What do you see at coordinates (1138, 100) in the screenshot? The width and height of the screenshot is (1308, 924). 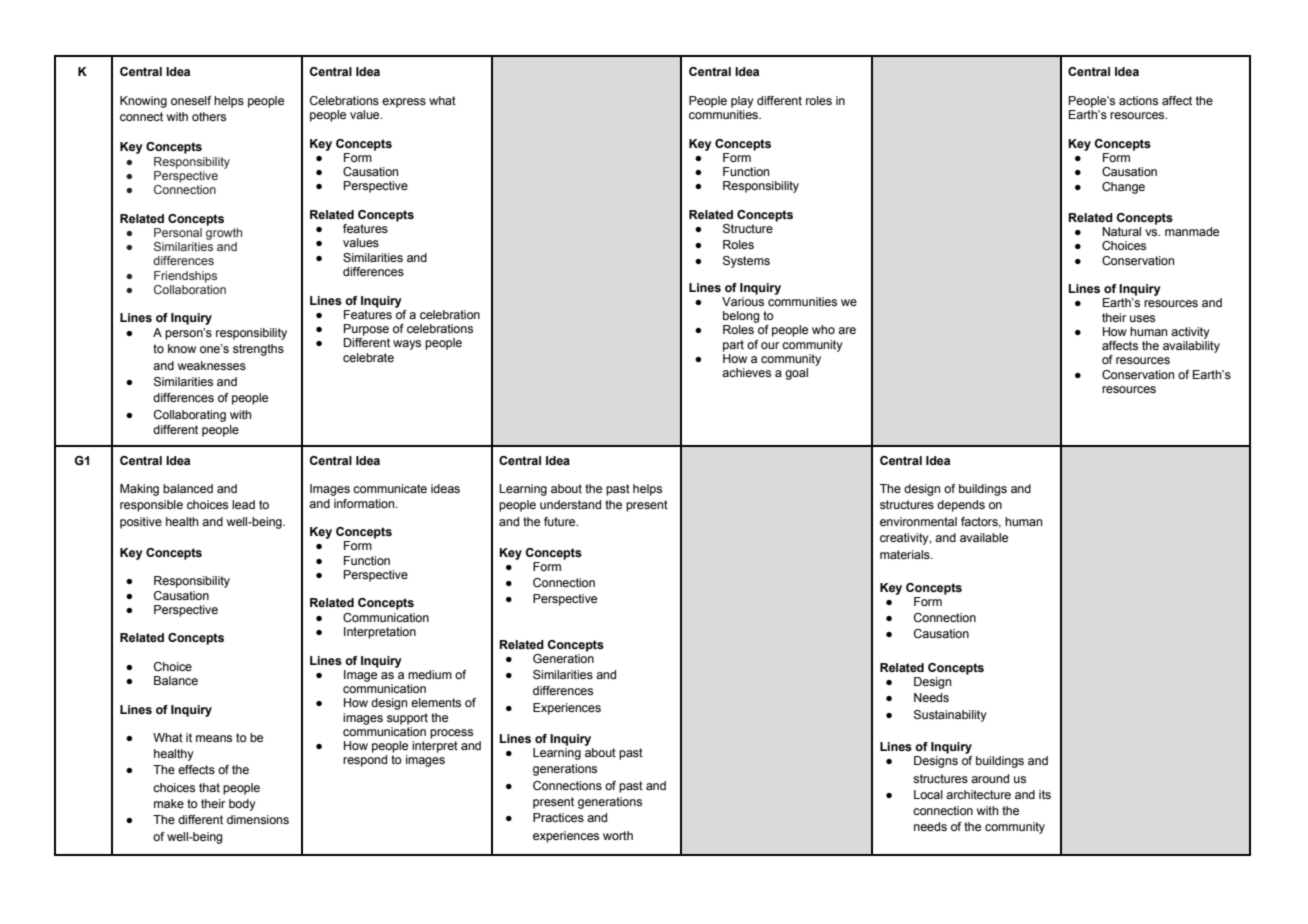 I see `actions` at bounding box center [1138, 100].
